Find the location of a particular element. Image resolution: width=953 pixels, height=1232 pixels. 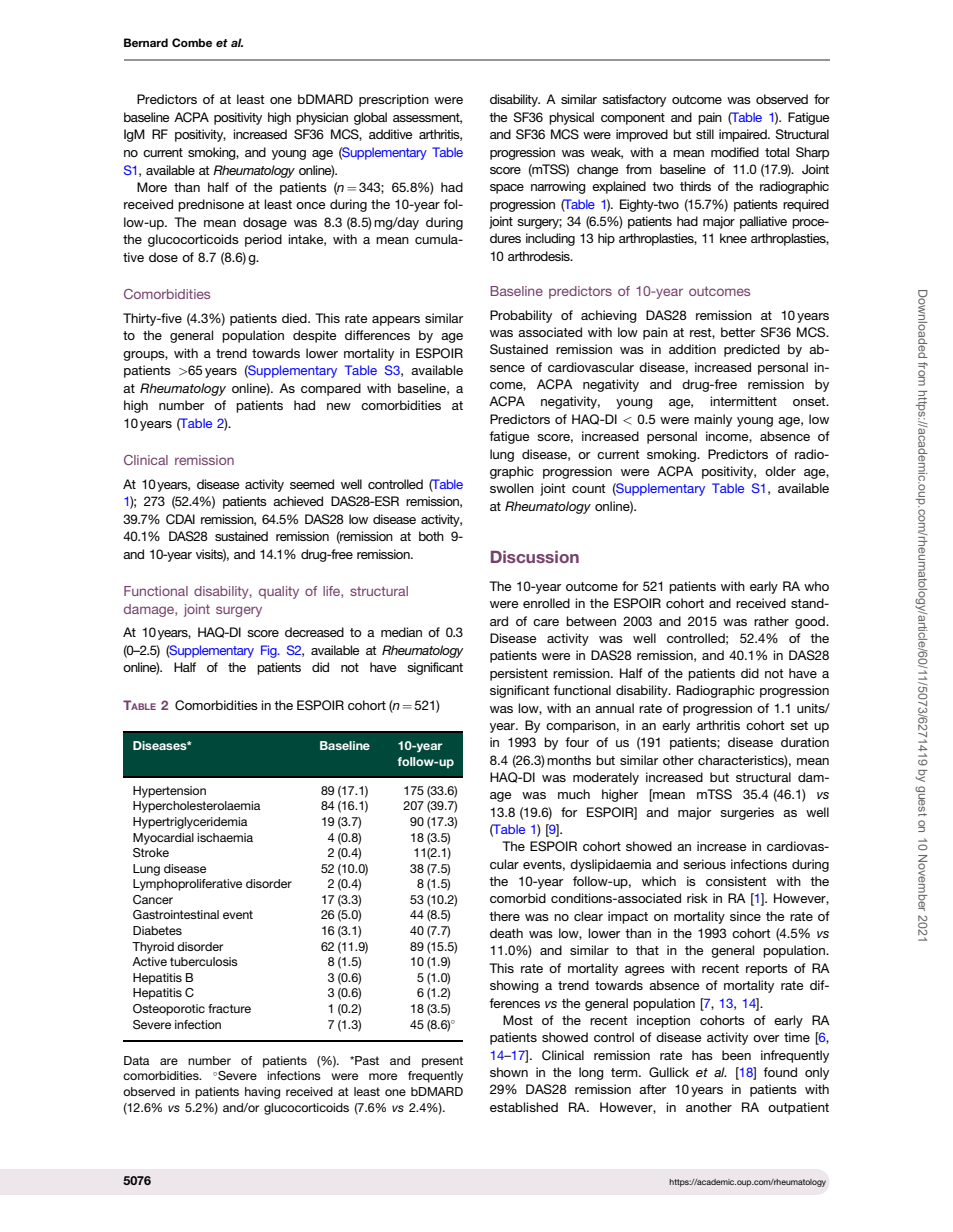

surgeries is located at coordinates (747, 813).
